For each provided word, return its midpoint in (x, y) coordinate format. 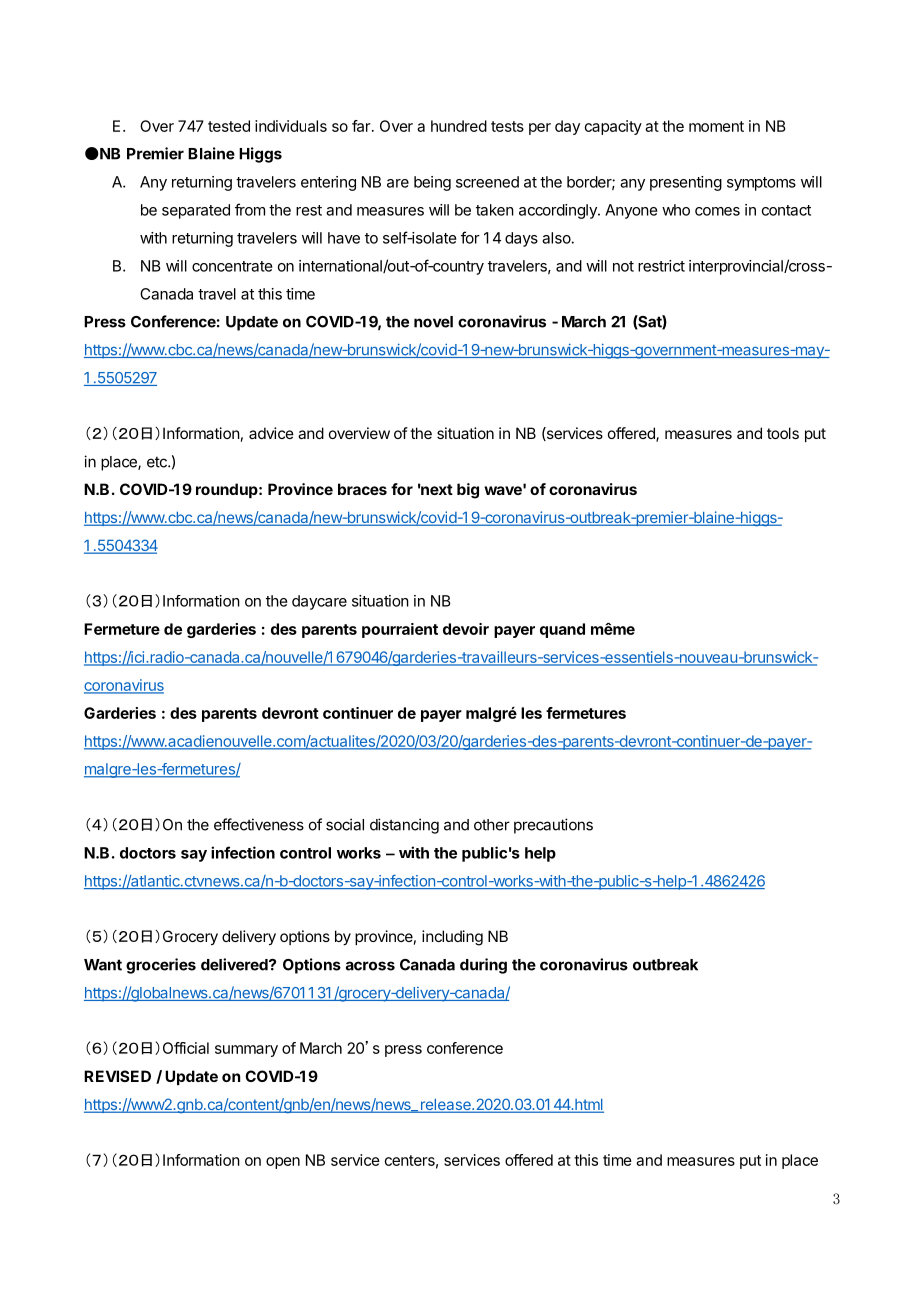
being (432, 183)
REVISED (117, 1076)
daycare (319, 602)
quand (562, 630)
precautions (553, 826)
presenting (686, 183)
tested (229, 126)
